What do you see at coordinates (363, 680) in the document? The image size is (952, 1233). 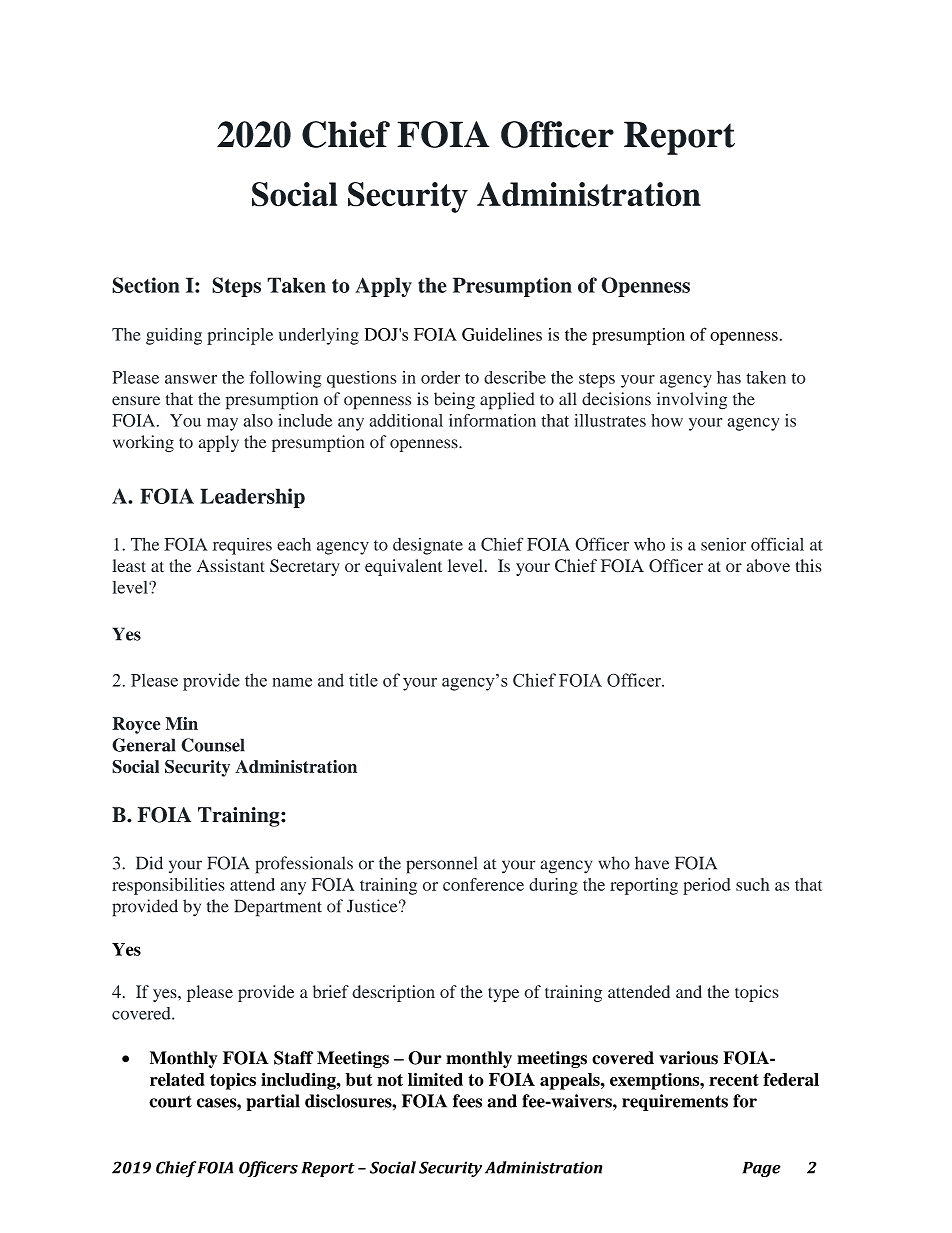 I see `title` at bounding box center [363, 680].
